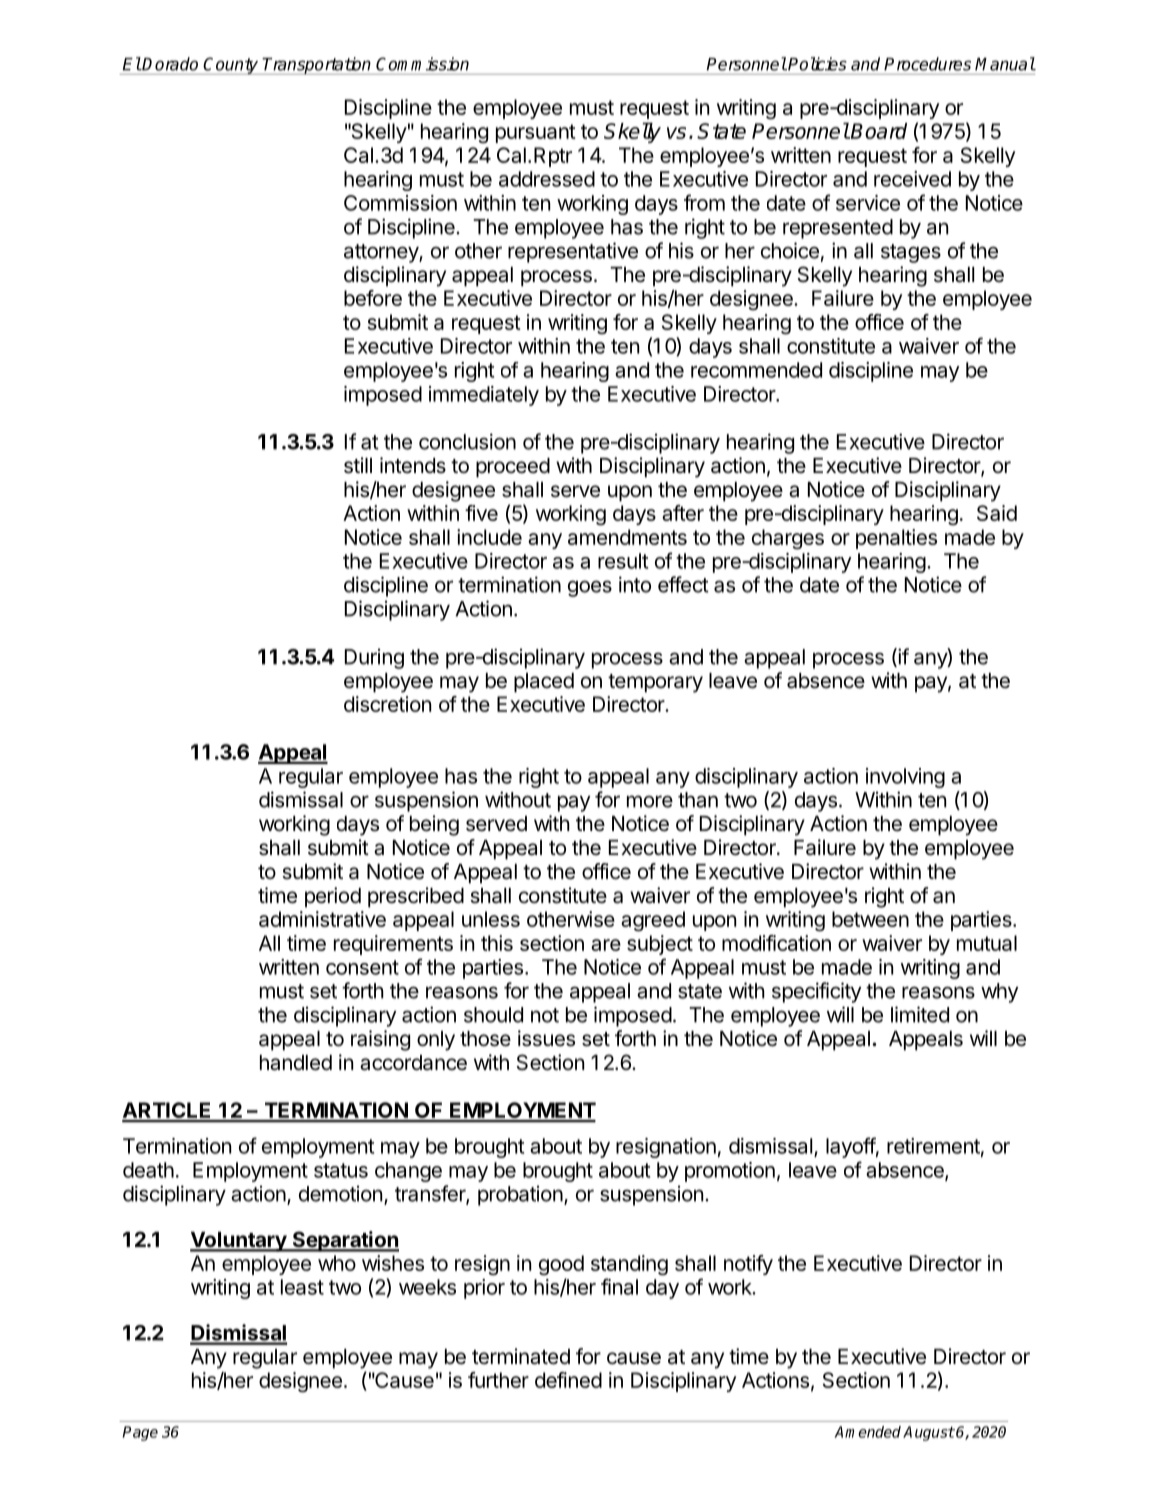 The height and width of the image is (1495, 1155). I want to click on administrative, so click(322, 919).
